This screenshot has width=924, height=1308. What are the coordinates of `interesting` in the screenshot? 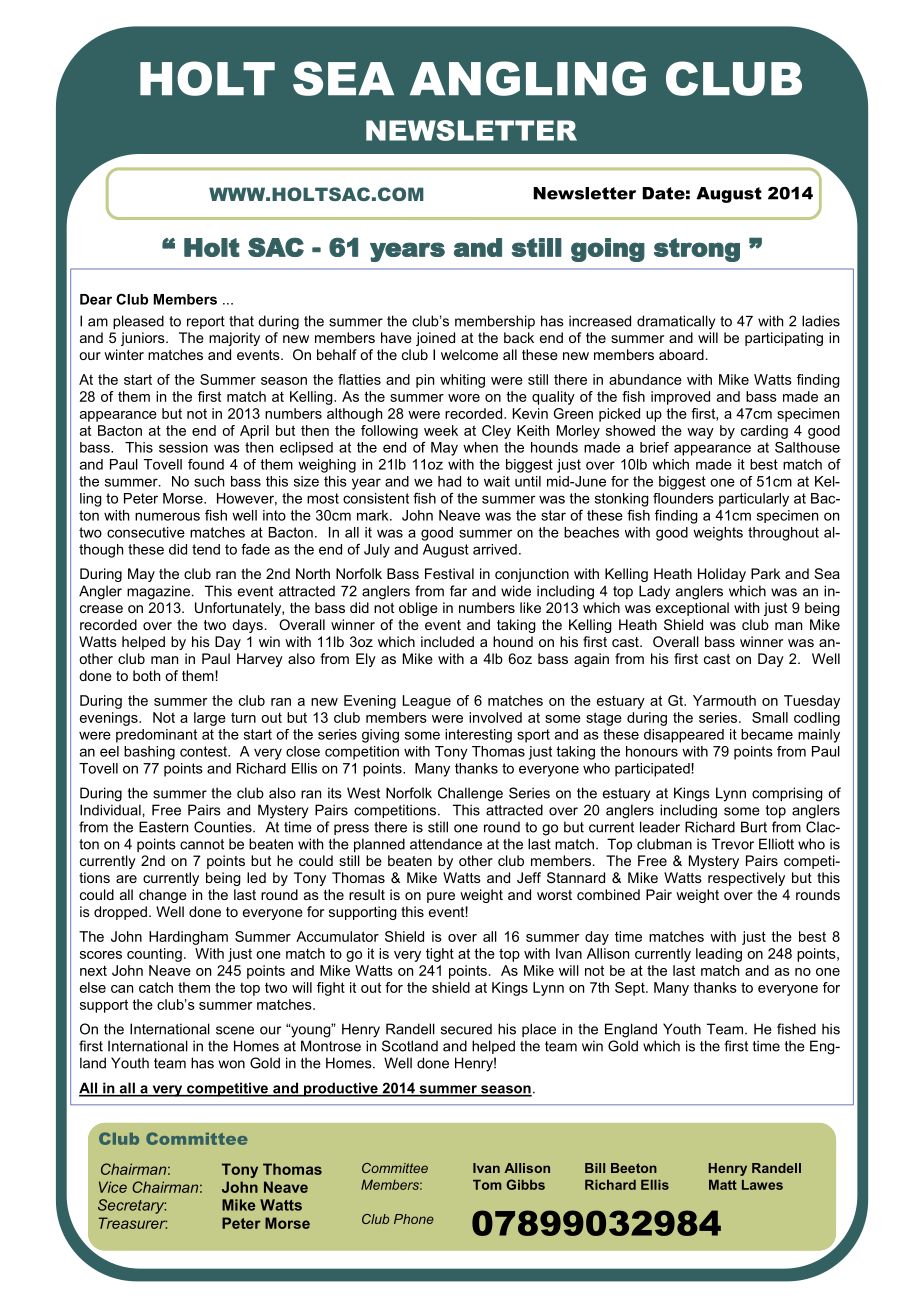 It's located at (478, 736).
